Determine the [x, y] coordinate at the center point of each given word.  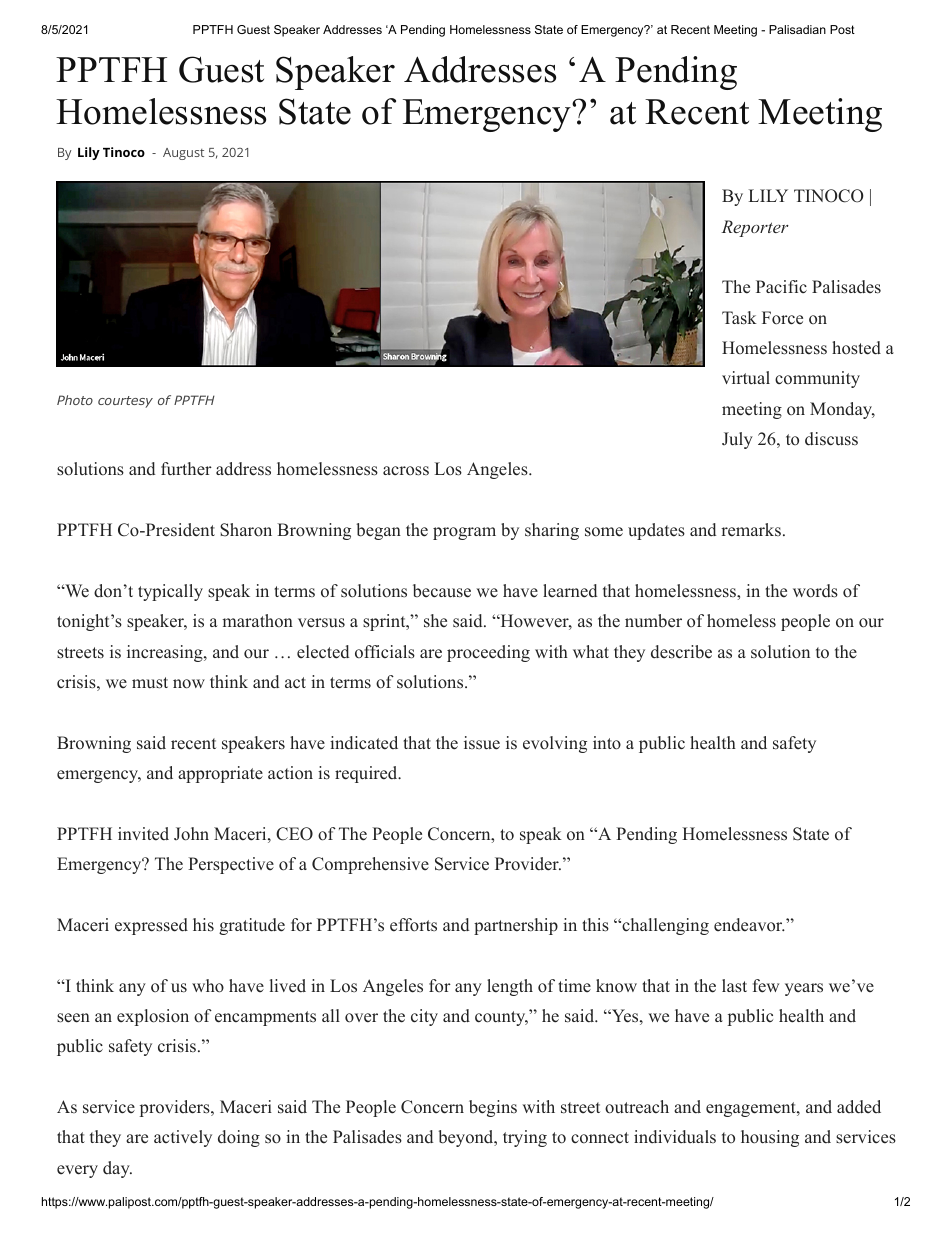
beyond [466, 1138]
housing [770, 1138]
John [191, 834]
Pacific [781, 286]
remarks [751, 530]
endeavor [749, 925]
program [464, 533]
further [186, 469]
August [183, 154]
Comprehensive [370, 865]
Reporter [755, 228]
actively [183, 1138]
